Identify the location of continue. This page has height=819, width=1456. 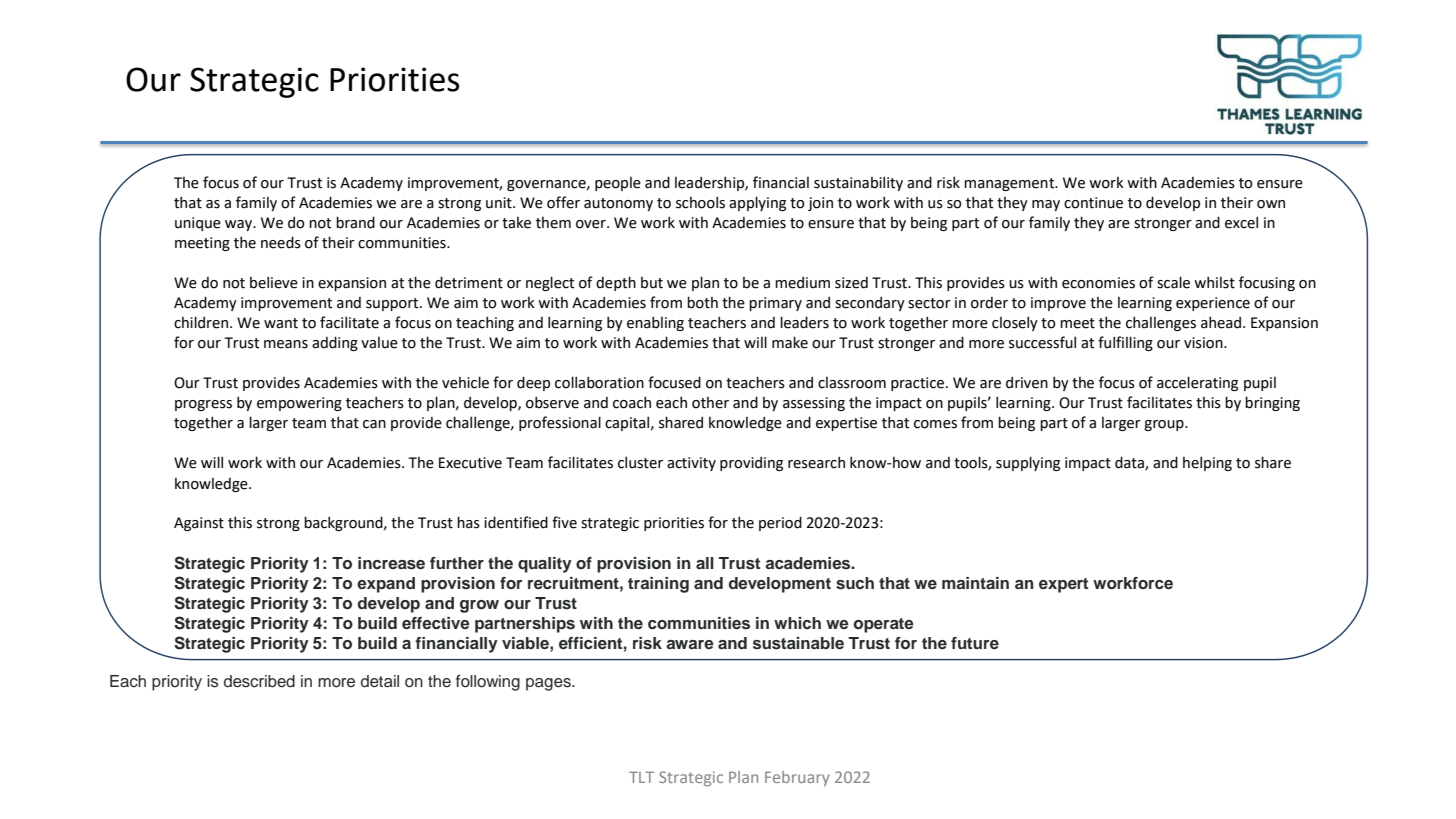
(1093, 203).
